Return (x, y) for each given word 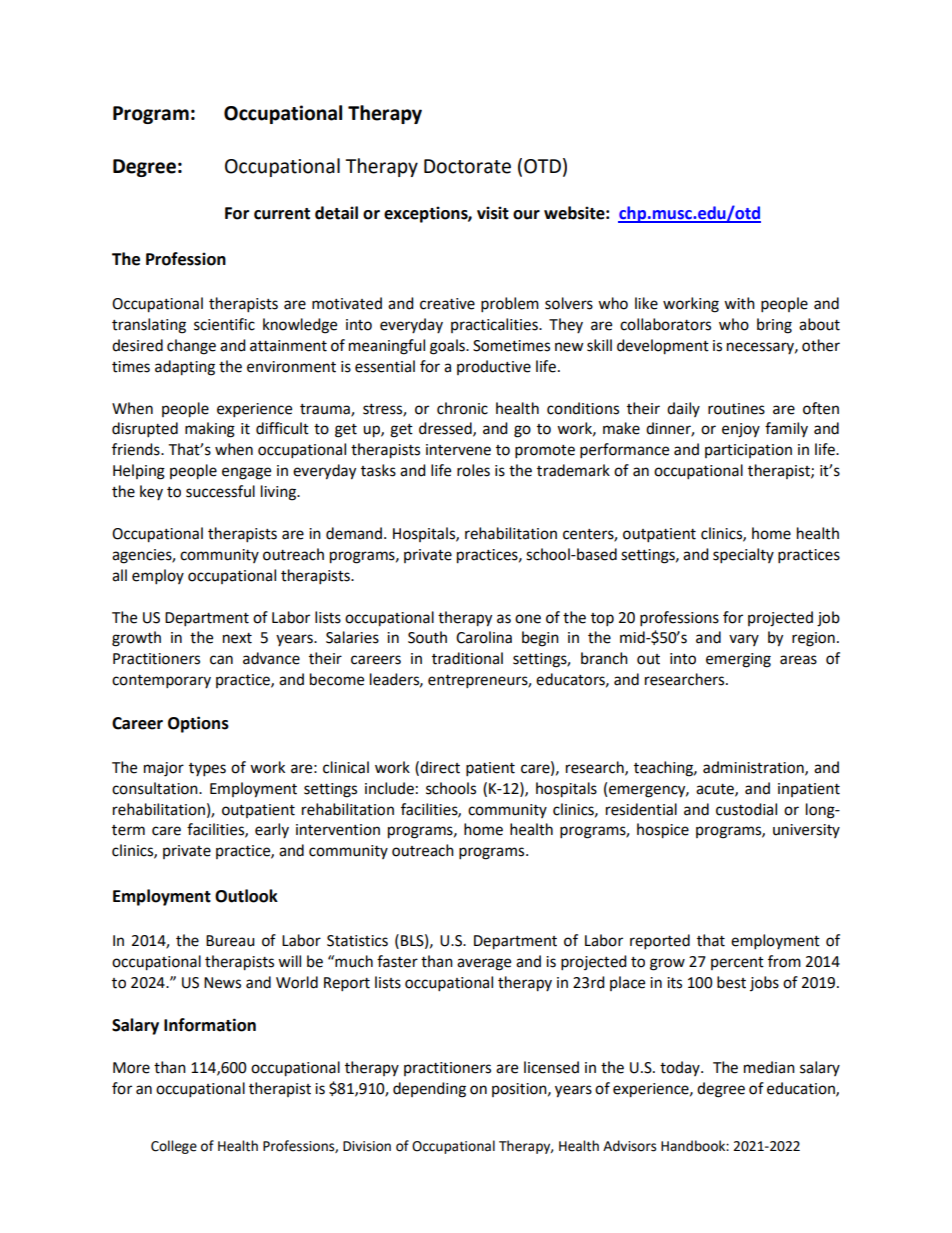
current (282, 214)
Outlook (246, 896)
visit (493, 213)
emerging (738, 660)
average (484, 964)
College (174, 1147)
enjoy (741, 430)
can (221, 660)
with (739, 303)
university (806, 831)
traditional (467, 658)
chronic (462, 408)
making (210, 430)
